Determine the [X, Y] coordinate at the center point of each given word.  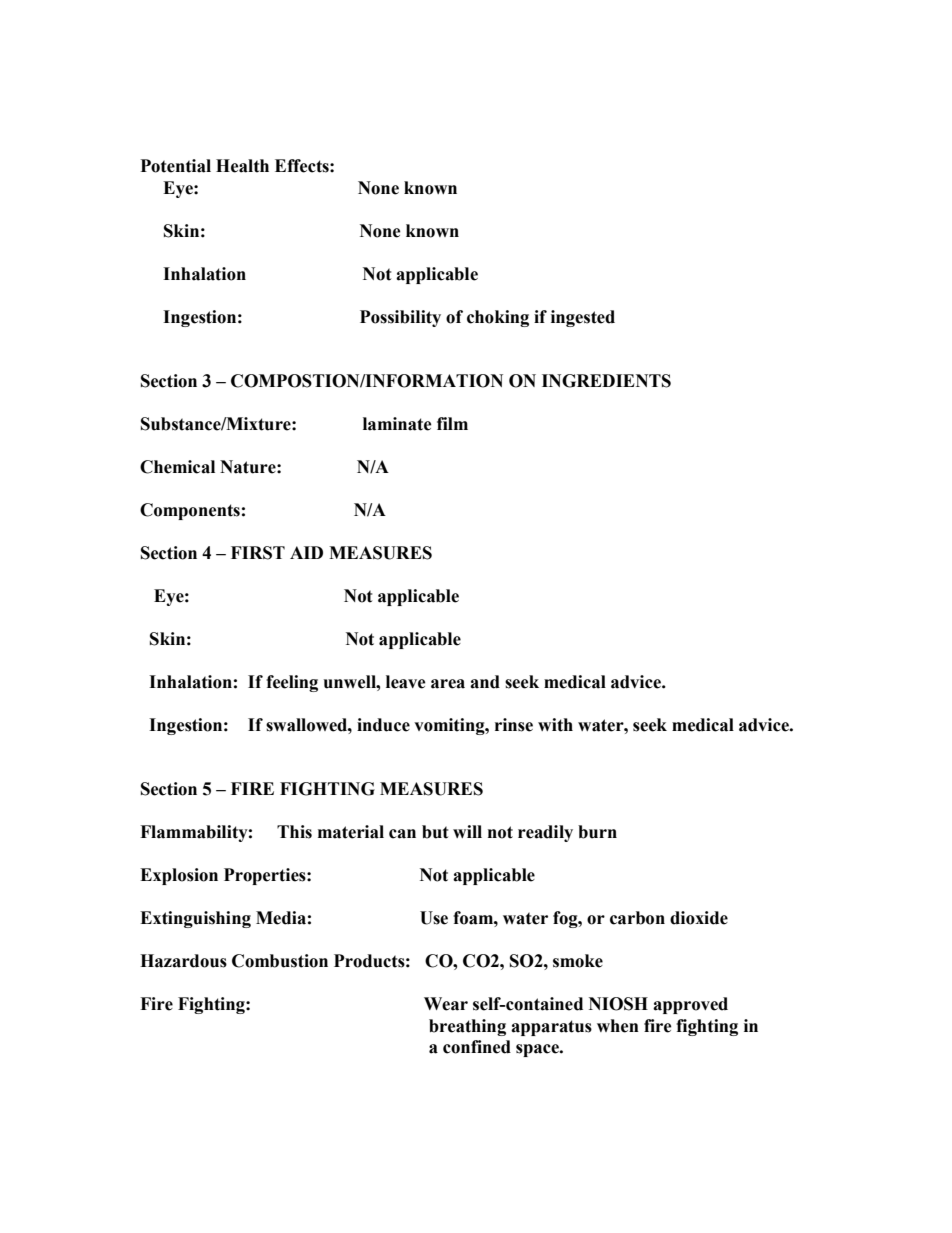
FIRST [258, 553]
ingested [583, 318]
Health [242, 166]
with [555, 725]
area [448, 684]
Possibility [400, 318]
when [618, 1026]
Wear [446, 1004]
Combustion [280, 961]
